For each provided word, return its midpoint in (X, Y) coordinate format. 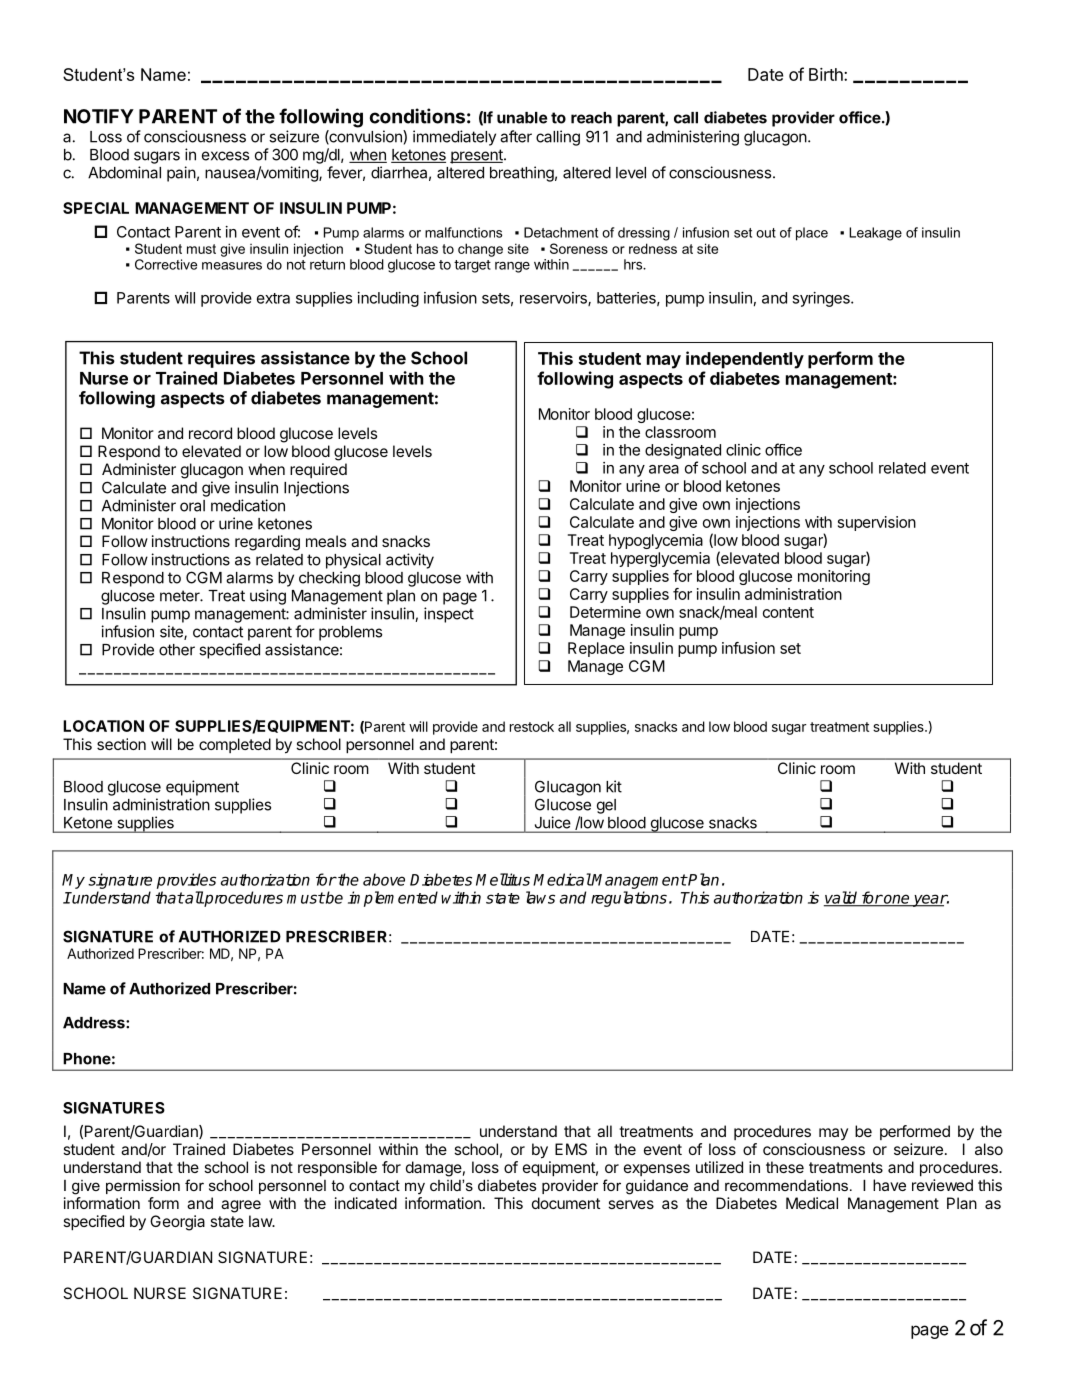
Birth (827, 74)
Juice (552, 822)
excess (225, 156)
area (664, 469)
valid (842, 898)
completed (235, 745)
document (566, 1203)
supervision (877, 523)
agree (241, 1206)
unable (522, 118)
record (210, 433)
